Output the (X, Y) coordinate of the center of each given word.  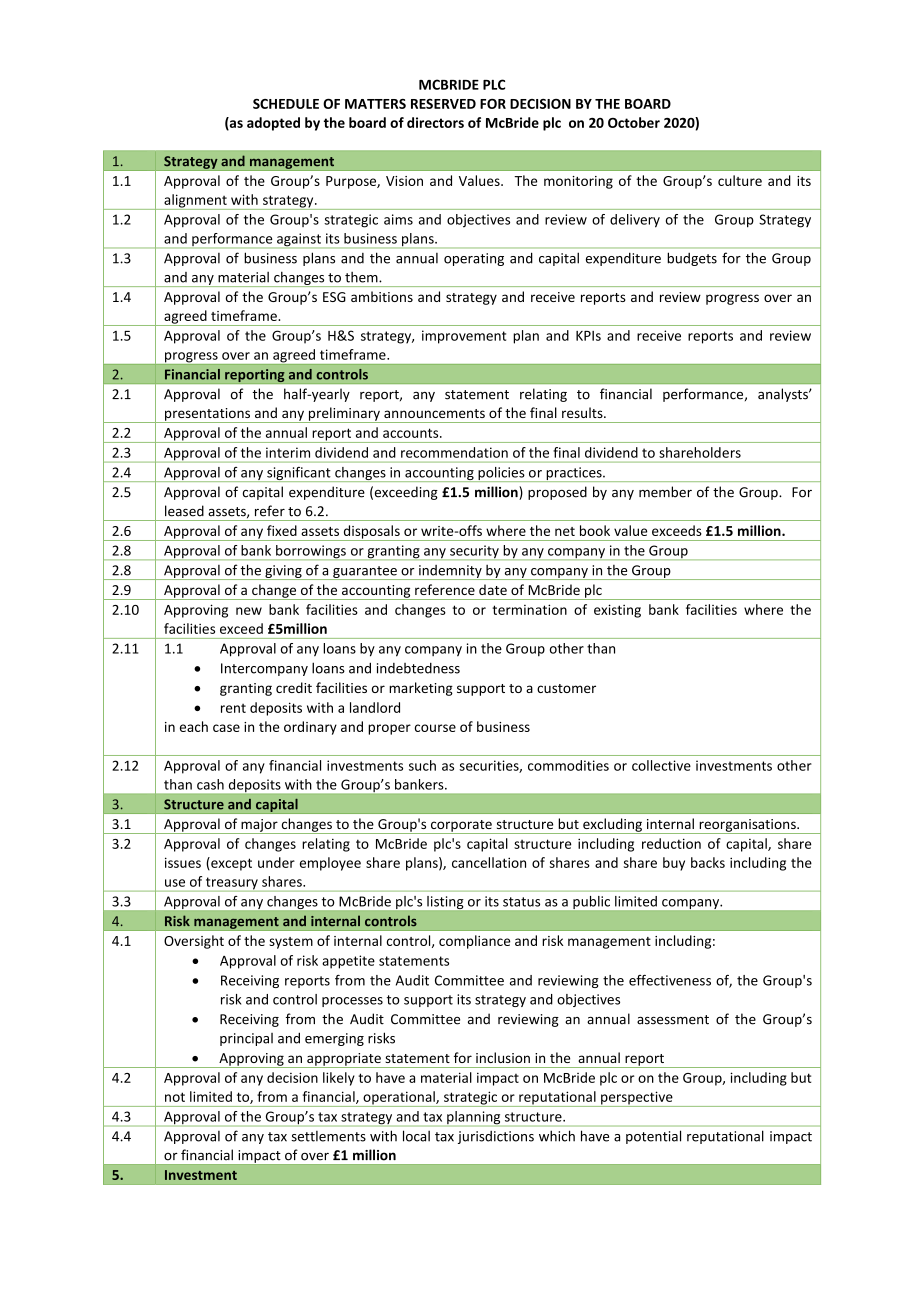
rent (233, 708)
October (634, 122)
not (175, 1097)
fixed (282, 530)
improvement (464, 337)
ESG (334, 297)
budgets (692, 259)
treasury (232, 884)
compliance (474, 942)
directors (435, 122)
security (474, 552)
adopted (273, 124)
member (665, 492)
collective (661, 765)
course (435, 728)
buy (674, 864)
